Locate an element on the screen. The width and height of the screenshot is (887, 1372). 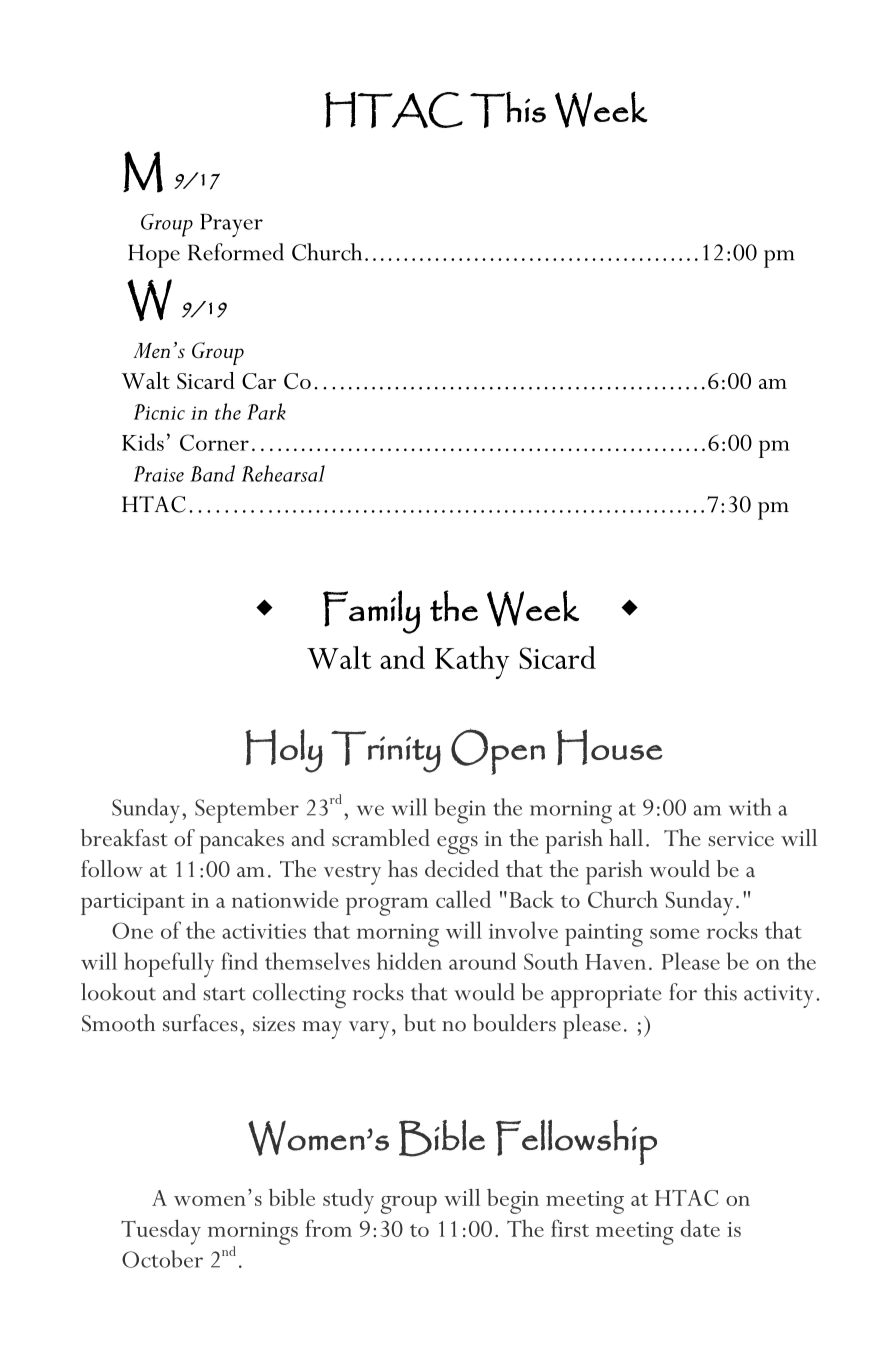
some is located at coordinates (675, 933).
